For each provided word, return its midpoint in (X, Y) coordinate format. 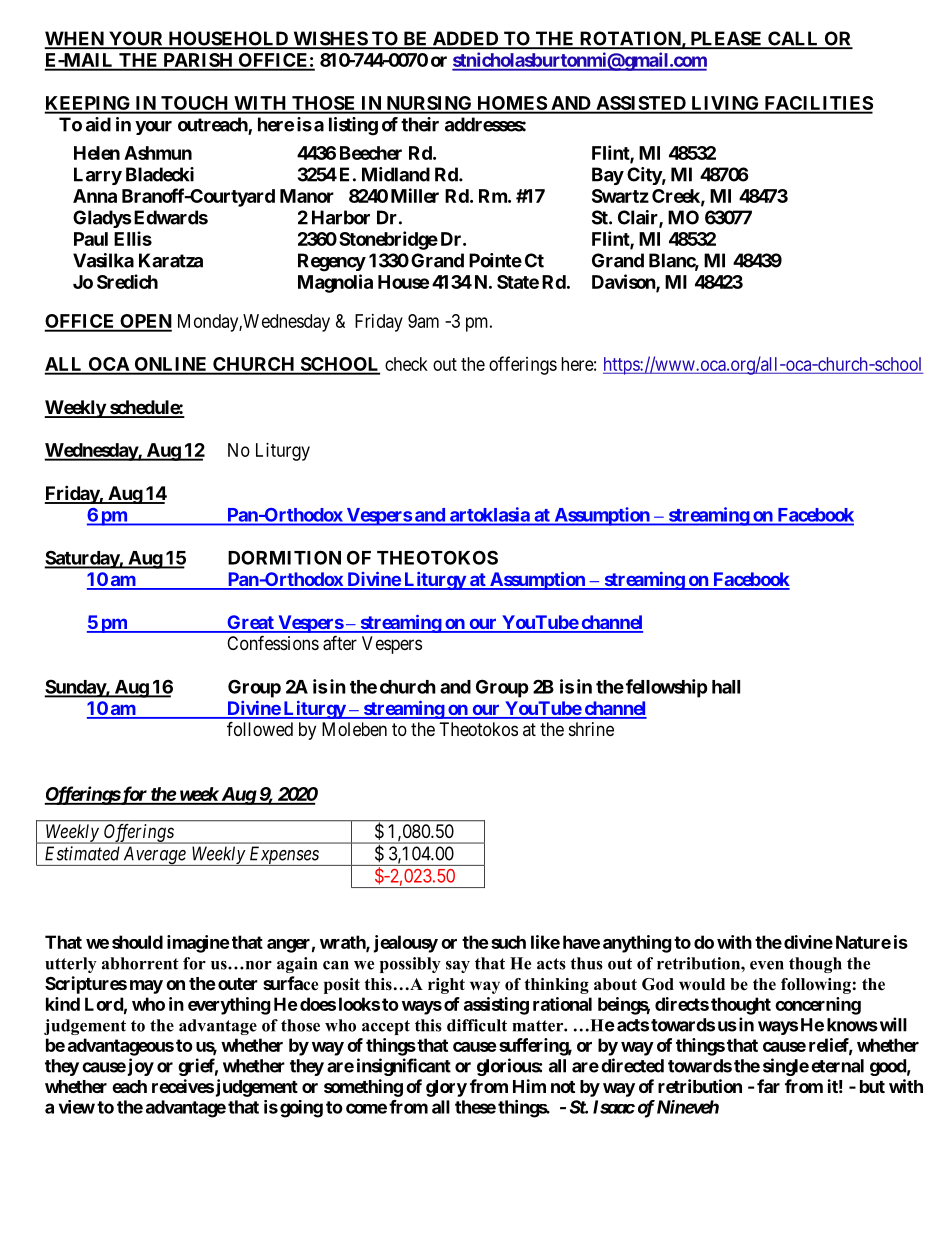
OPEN (145, 322)
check (406, 364)
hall (726, 687)
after (340, 643)
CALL (793, 39)
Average (154, 856)
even (767, 965)
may (146, 987)
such (508, 942)
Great (250, 623)
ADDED (465, 39)
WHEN (75, 39)
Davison (624, 282)
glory (446, 1088)
